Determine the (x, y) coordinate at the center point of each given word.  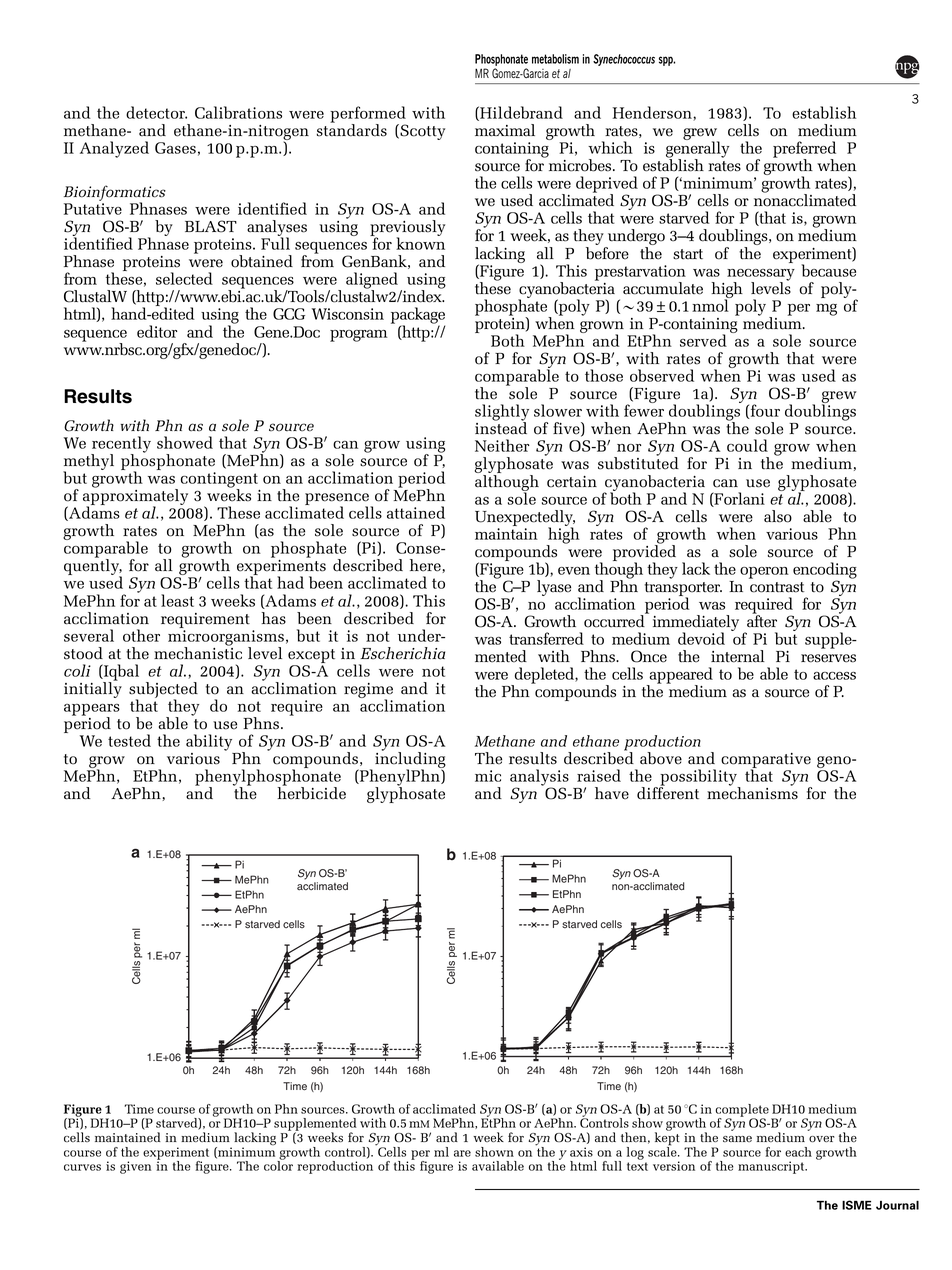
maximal (505, 130)
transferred (546, 638)
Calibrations (238, 112)
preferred (804, 150)
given (135, 1167)
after (762, 620)
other (141, 635)
